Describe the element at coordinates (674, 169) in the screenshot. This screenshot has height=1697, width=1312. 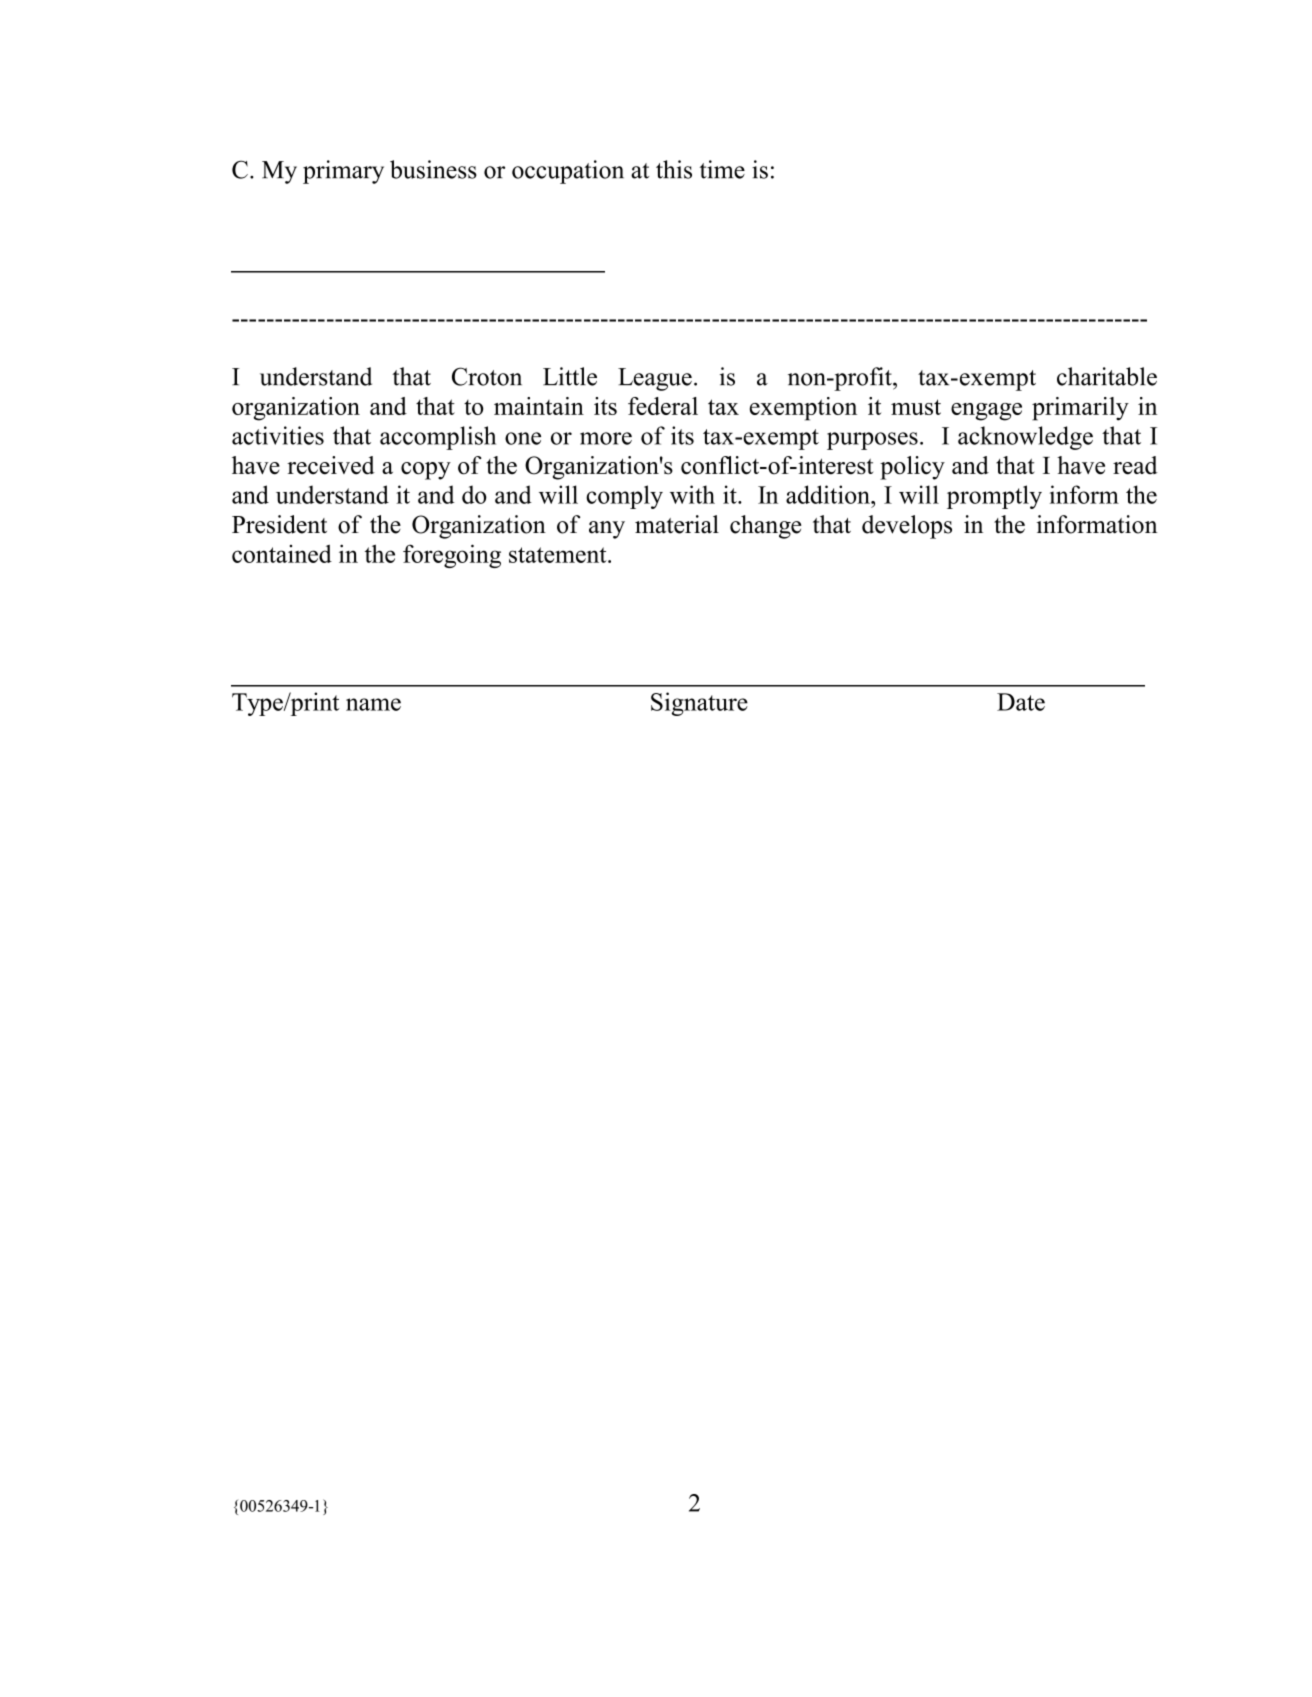
I see `this` at that location.
